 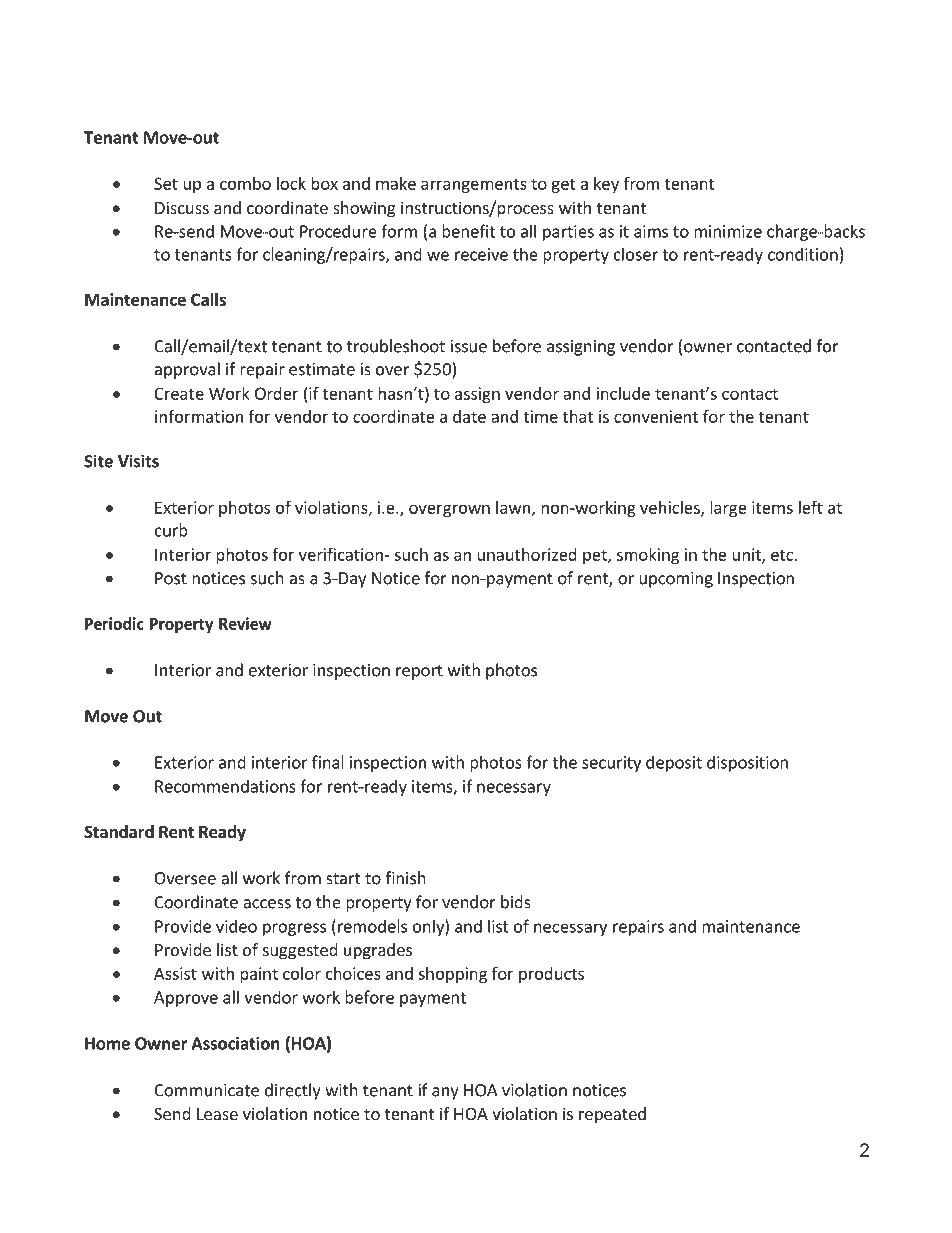 What do you see at coordinates (676, 580) in the screenshot?
I see `upcoming` at bounding box center [676, 580].
